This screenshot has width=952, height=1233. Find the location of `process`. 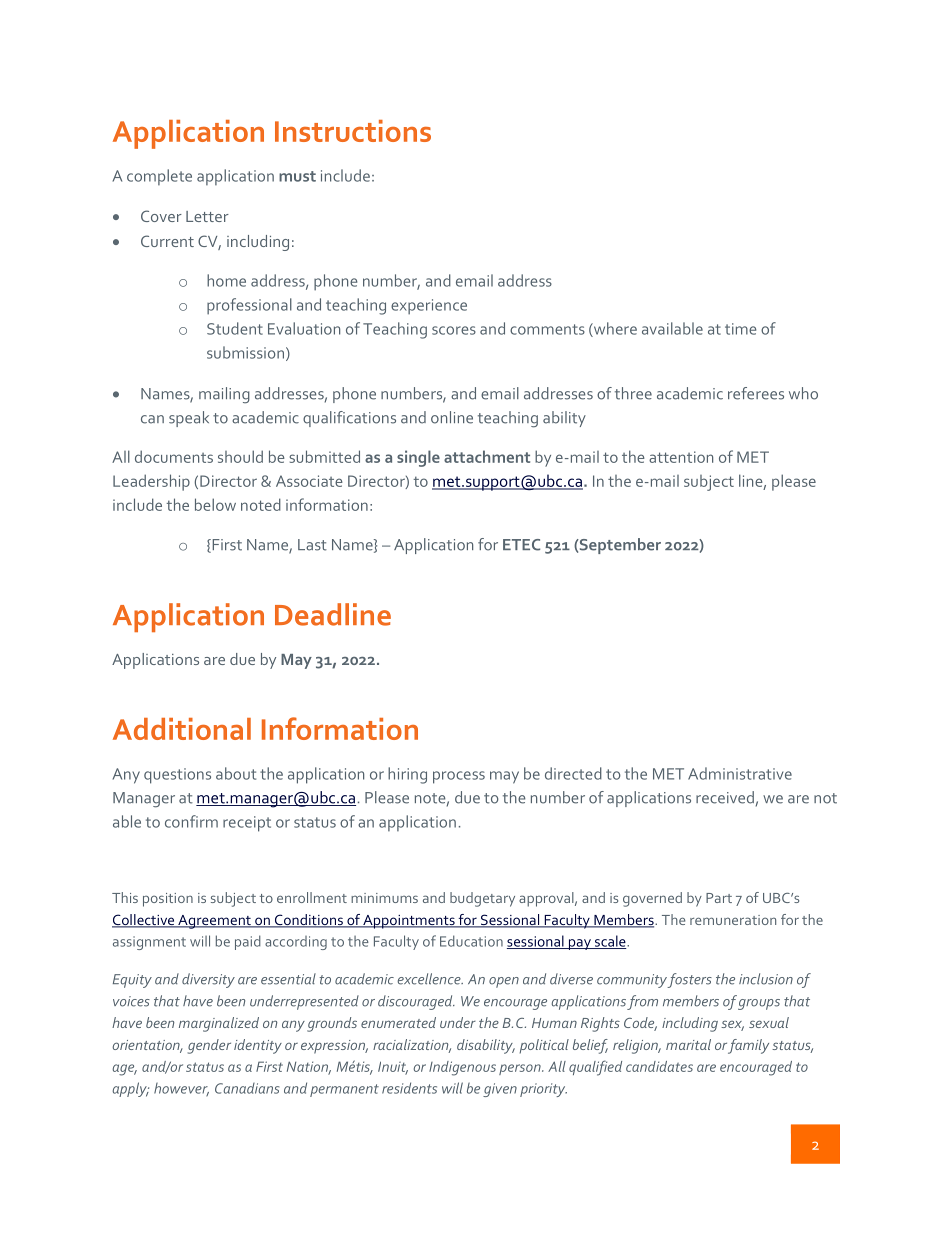

process is located at coordinates (459, 777).
